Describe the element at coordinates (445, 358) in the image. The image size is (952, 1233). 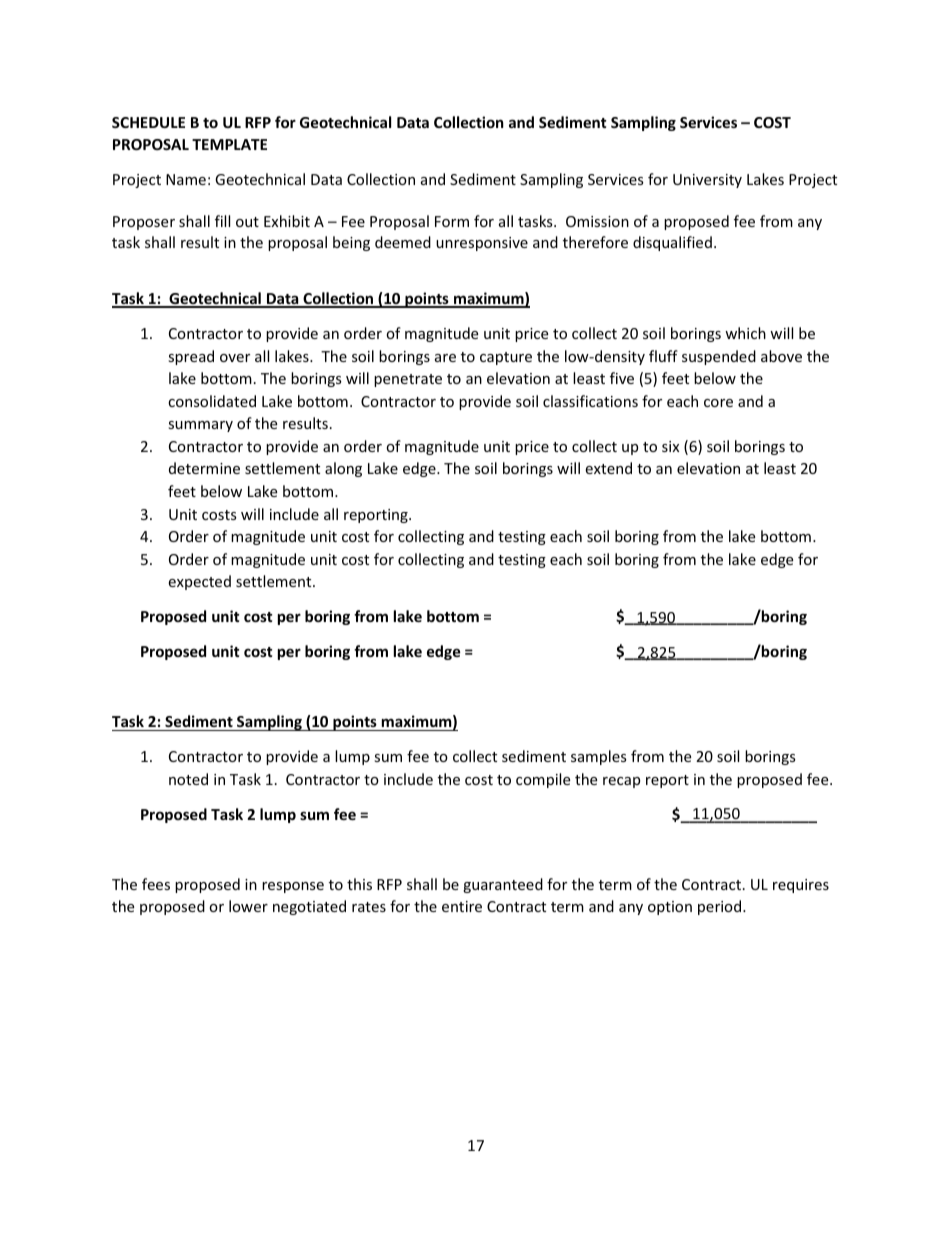
I see `are` at that location.
